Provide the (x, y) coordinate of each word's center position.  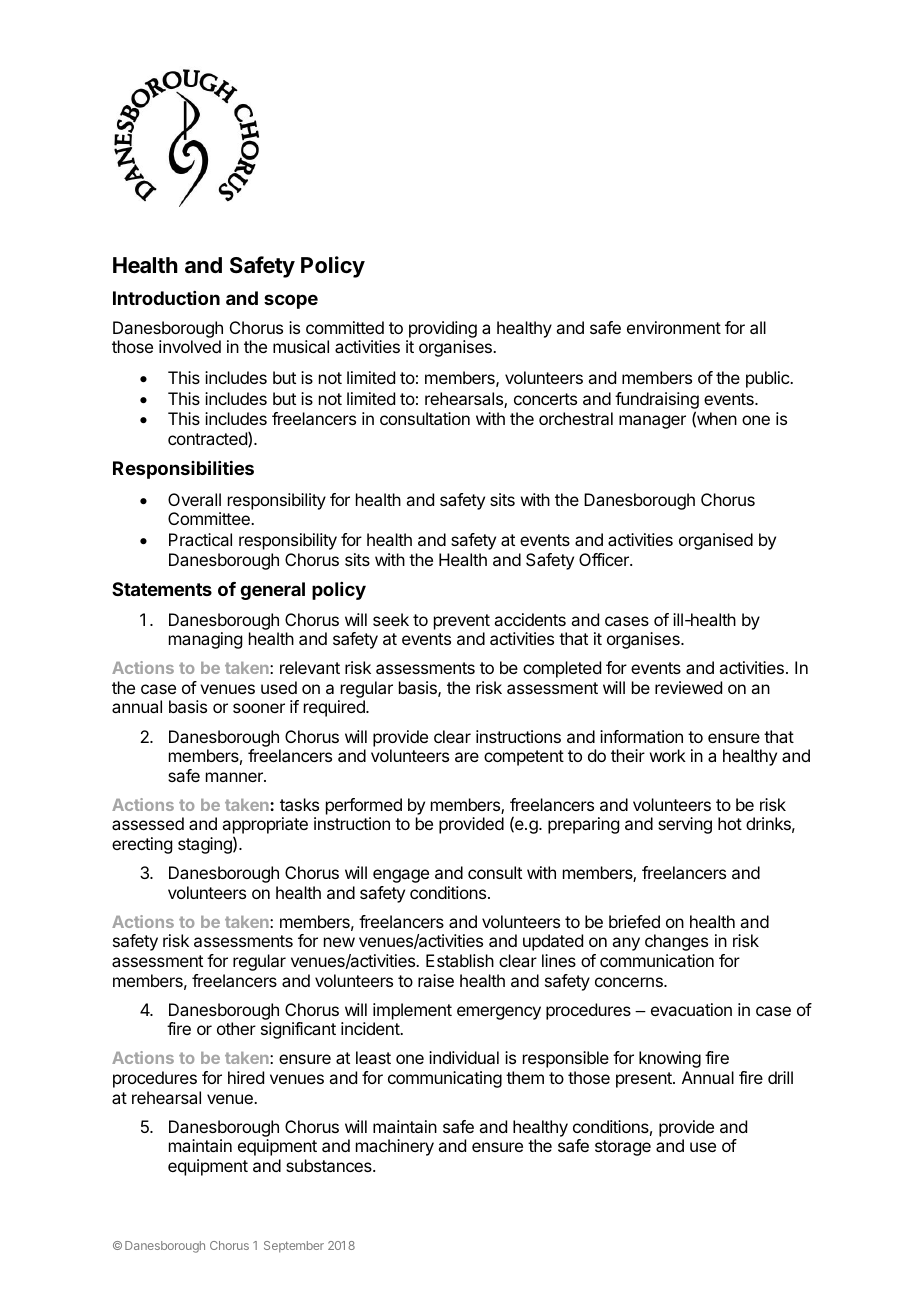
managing (205, 640)
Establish (460, 960)
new (339, 942)
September (294, 1247)
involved (190, 346)
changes (676, 942)
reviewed (688, 687)
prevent (462, 622)
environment (674, 327)
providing (441, 331)
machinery (395, 1147)
